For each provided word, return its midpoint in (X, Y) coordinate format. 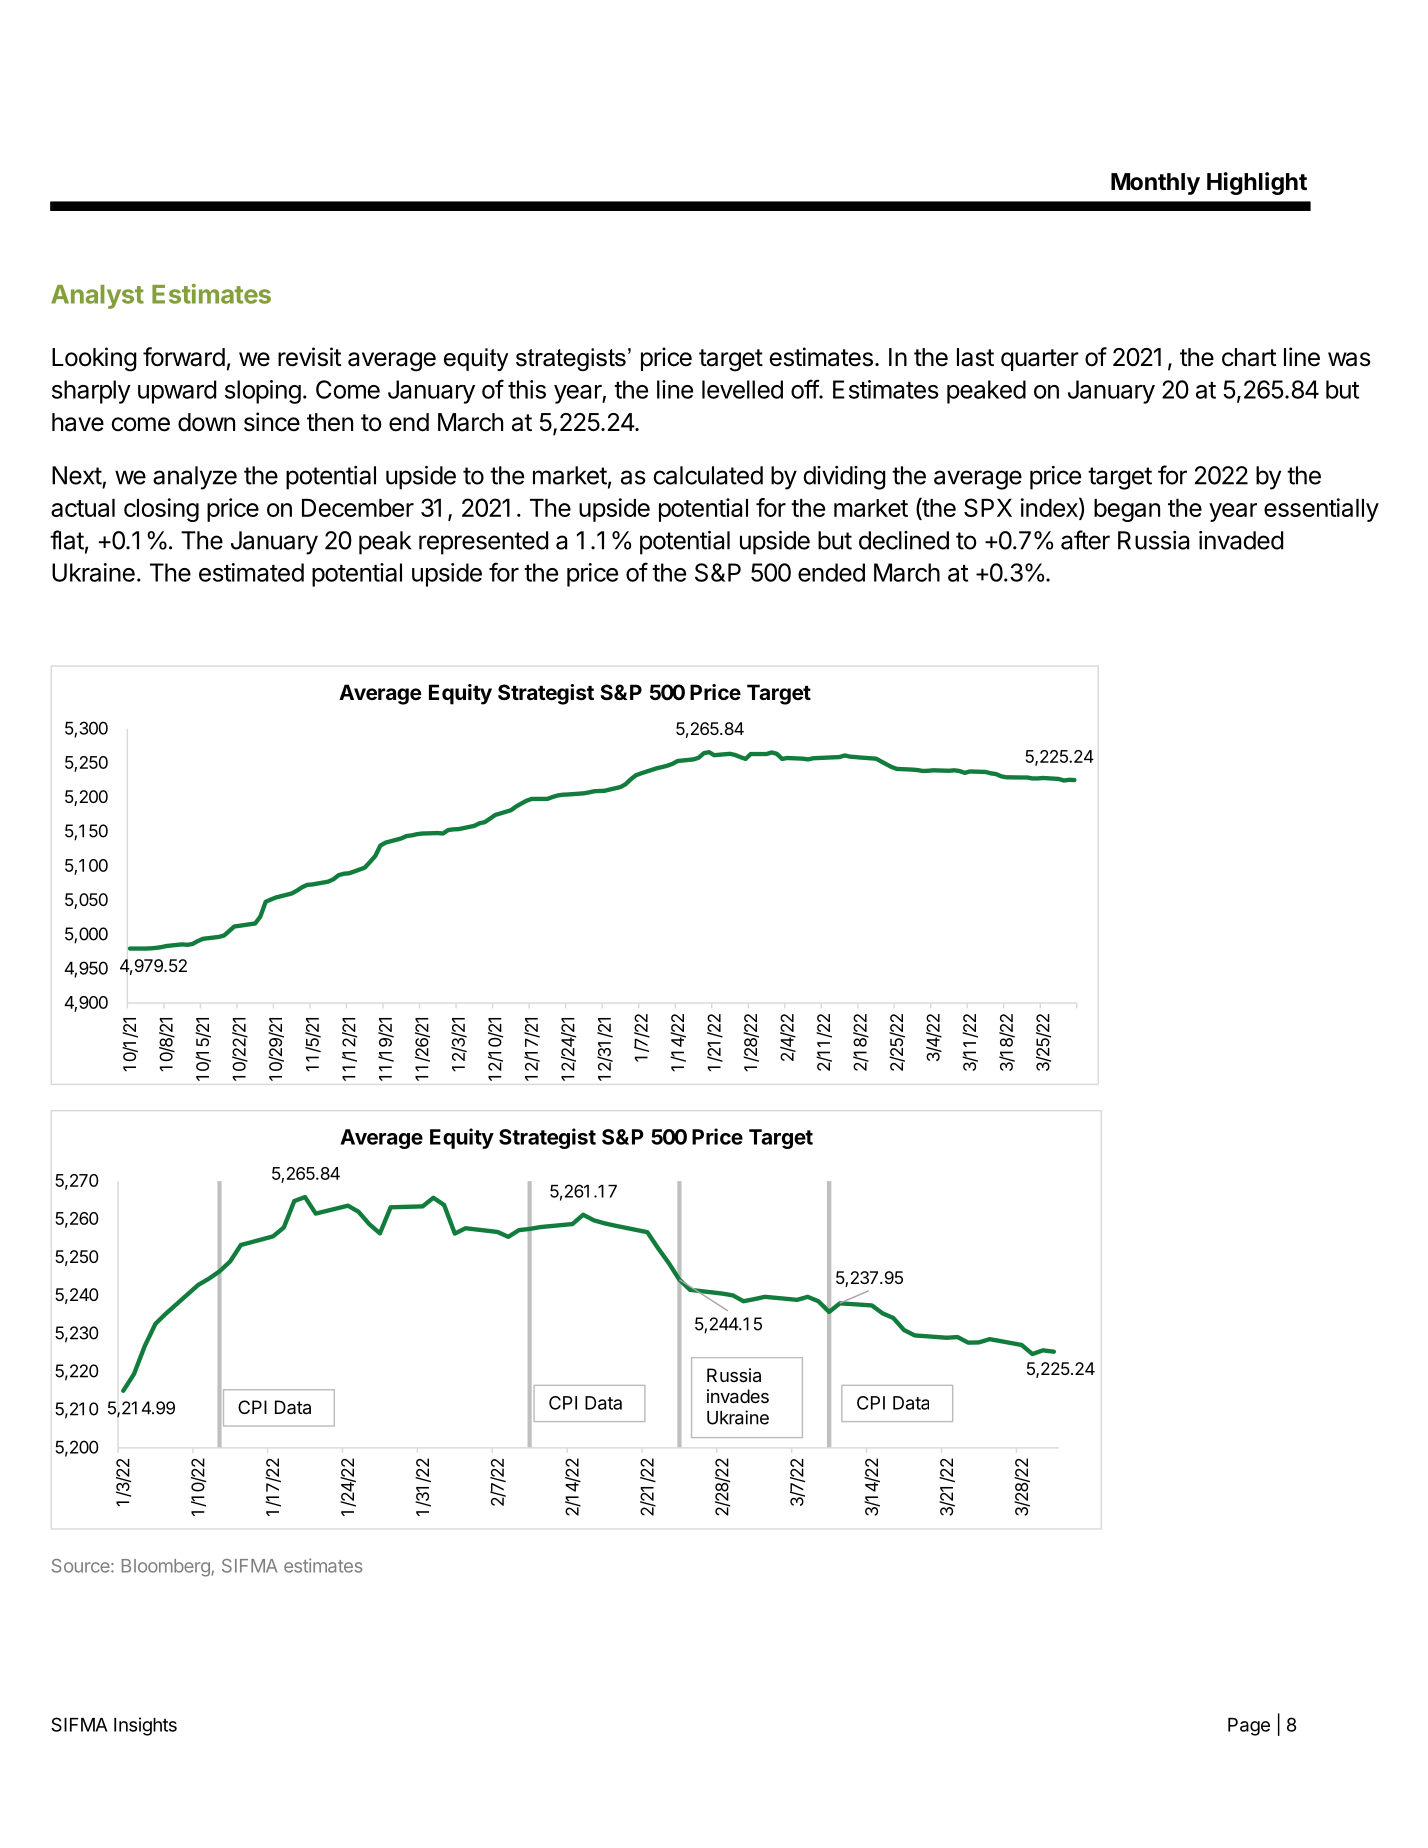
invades (738, 1396)
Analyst (97, 297)
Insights (145, 1726)
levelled (742, 389)
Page (1249, 1727)
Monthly (1155, 184)
